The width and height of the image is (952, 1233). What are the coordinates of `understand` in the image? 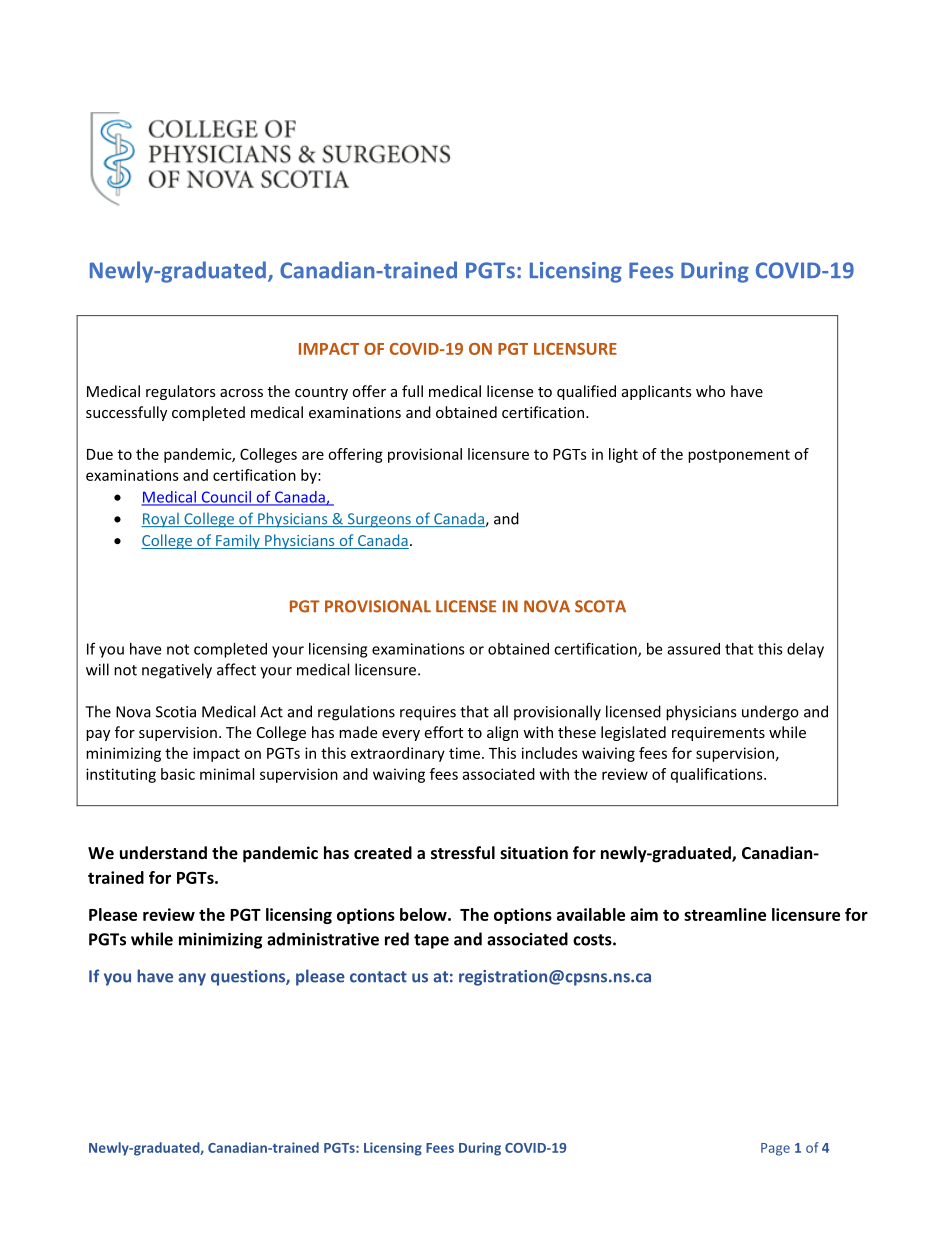 It's located at (163, 852).
